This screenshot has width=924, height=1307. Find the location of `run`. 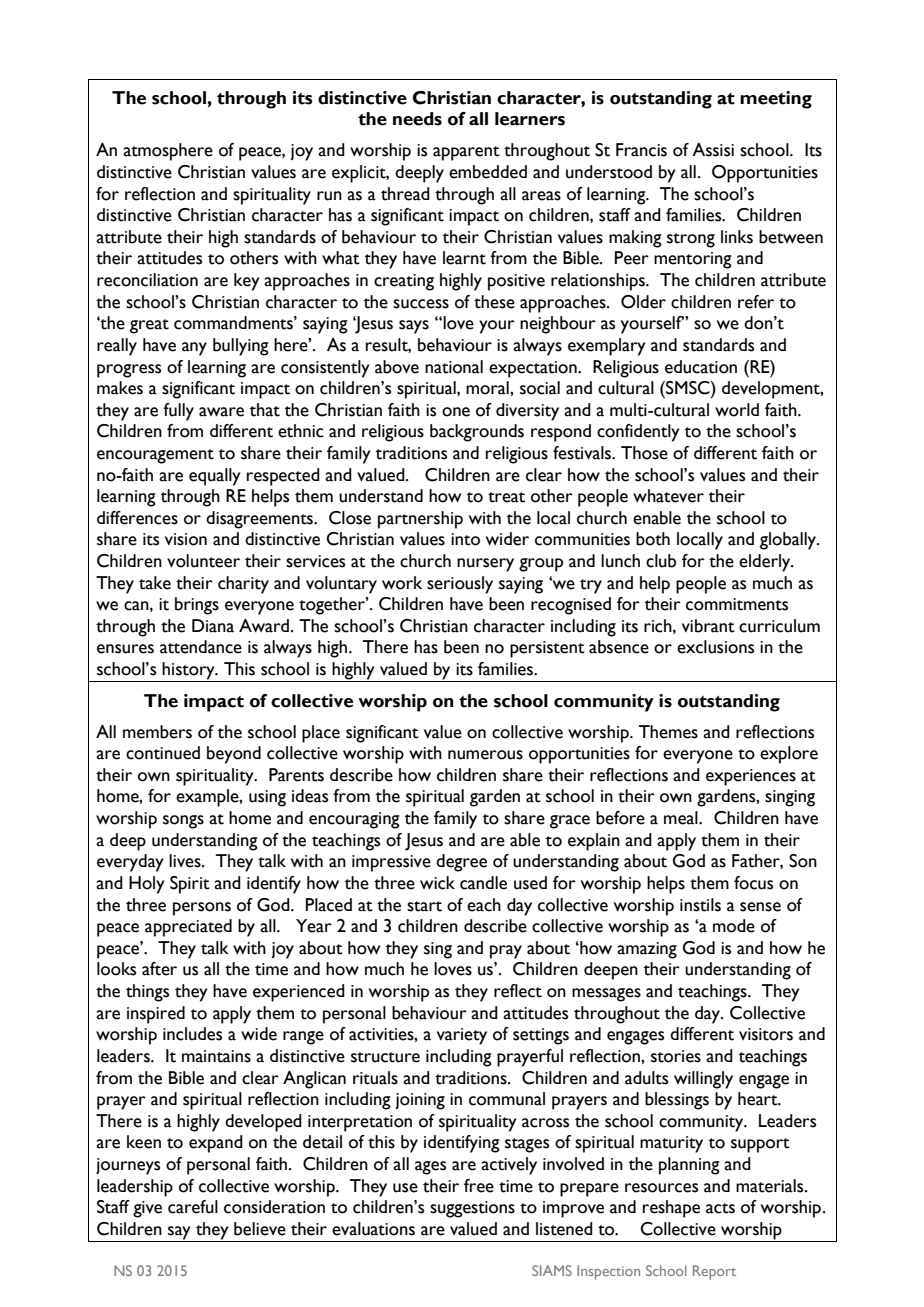

run is located at coordinates (329, 196).
